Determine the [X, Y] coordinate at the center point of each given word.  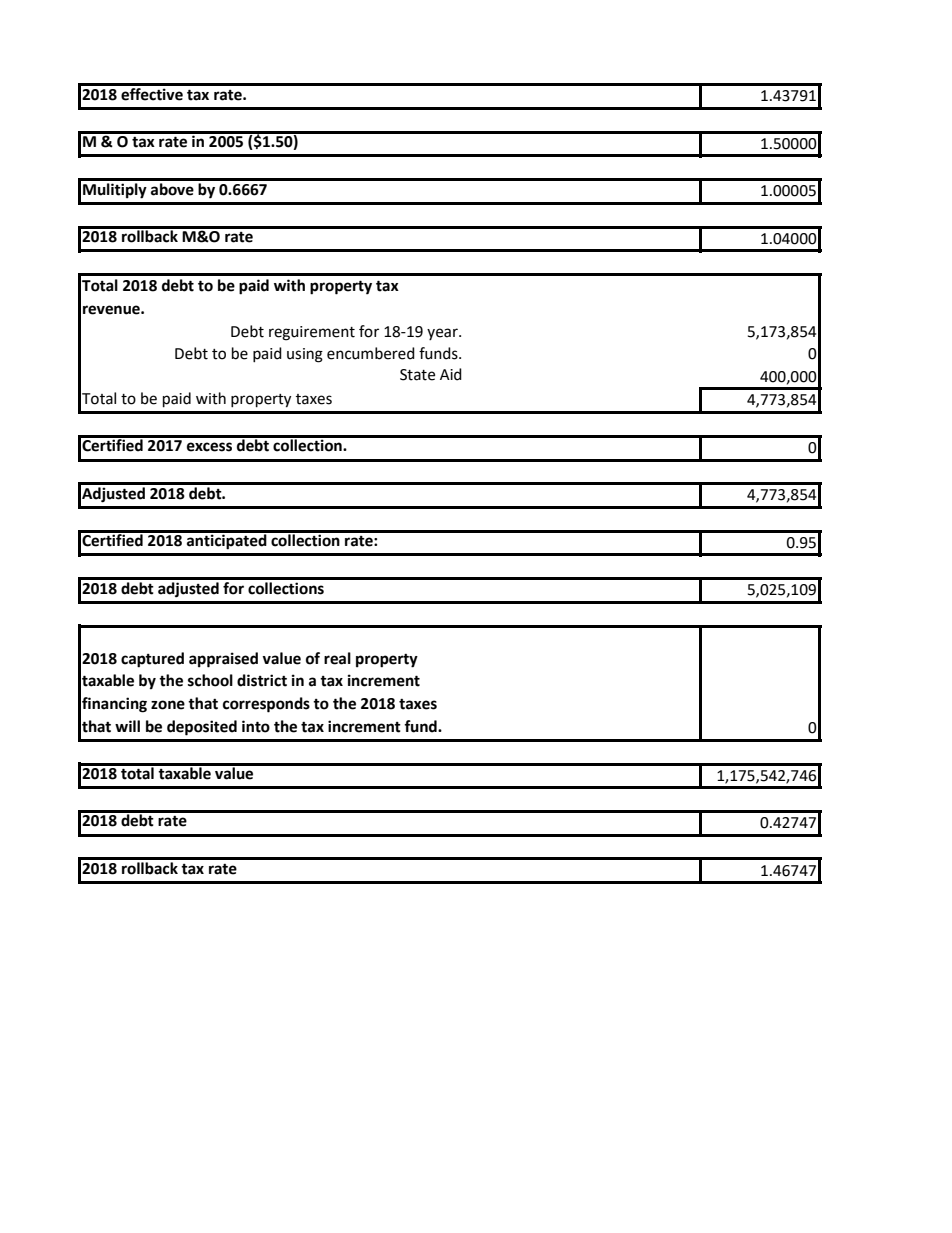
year [443, 334]
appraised [223, 660]
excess [209, 447]
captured [152, 660]
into [256, 726]
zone [168, 705]
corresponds [266, 705]
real [337, 658]
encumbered [371, 353]
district [262, 680]
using [305, 355]
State [417, 375]
